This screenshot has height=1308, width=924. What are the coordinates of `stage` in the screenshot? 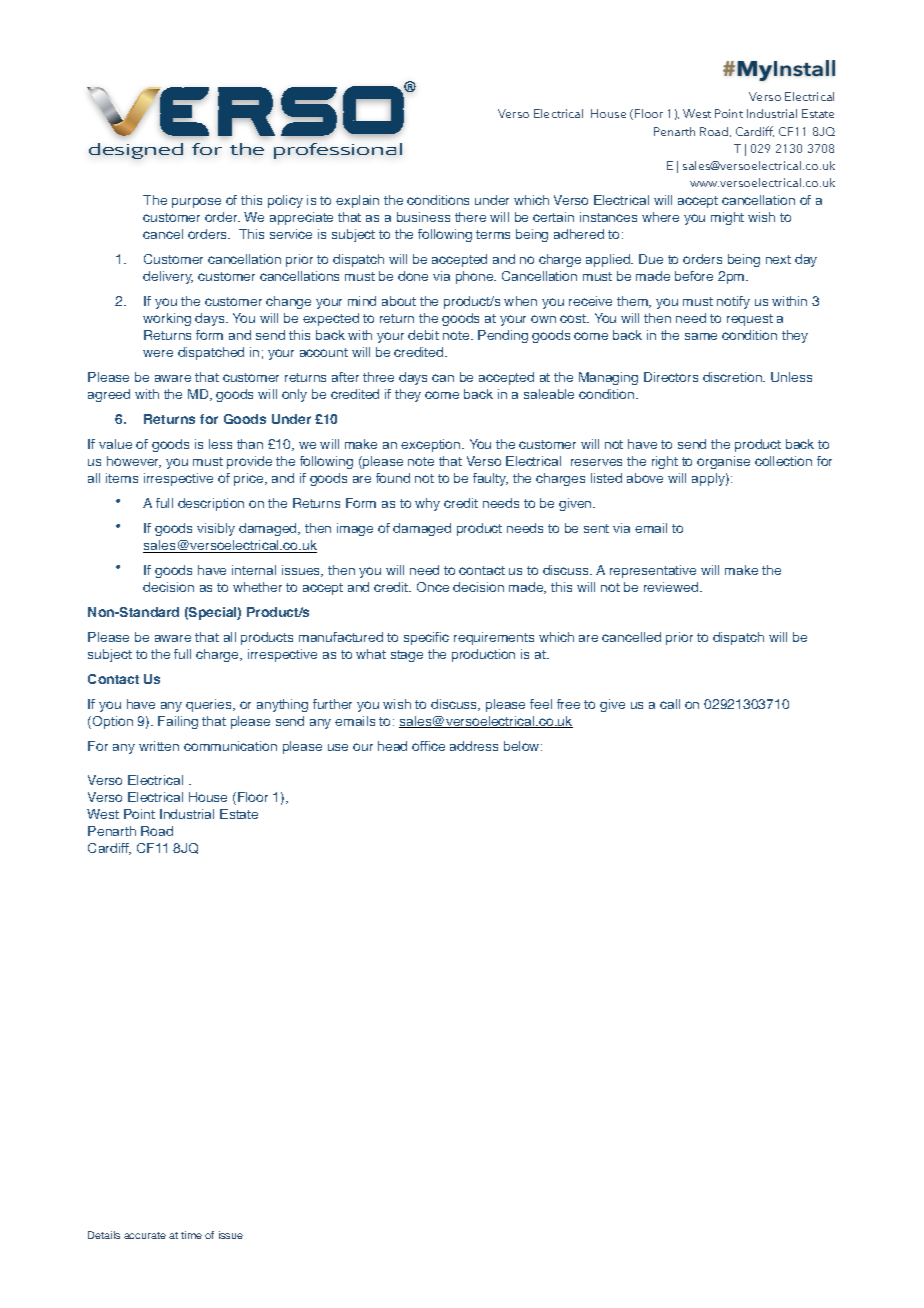 It's located at (407, 656).
